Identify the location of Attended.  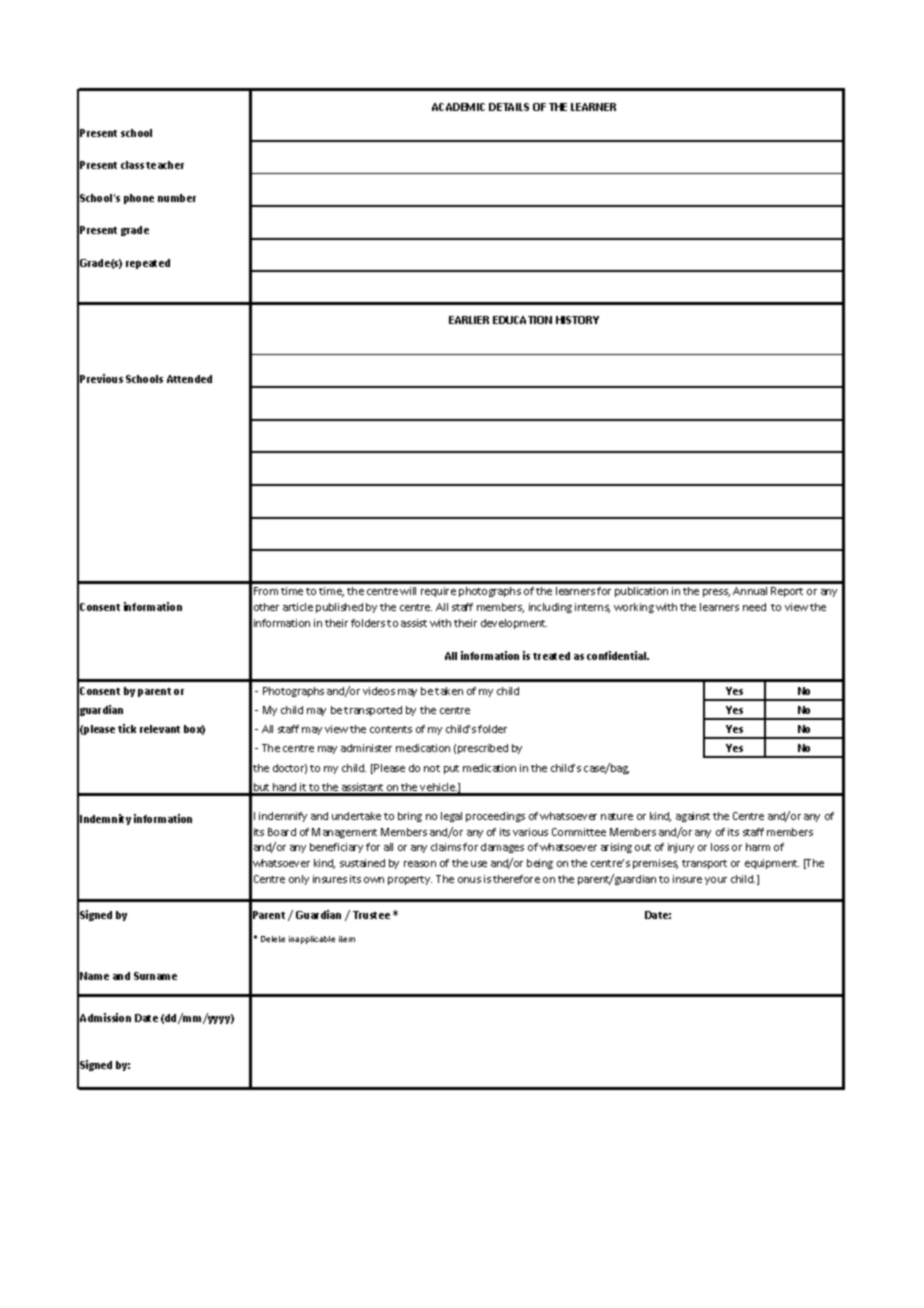
(189, 379).
